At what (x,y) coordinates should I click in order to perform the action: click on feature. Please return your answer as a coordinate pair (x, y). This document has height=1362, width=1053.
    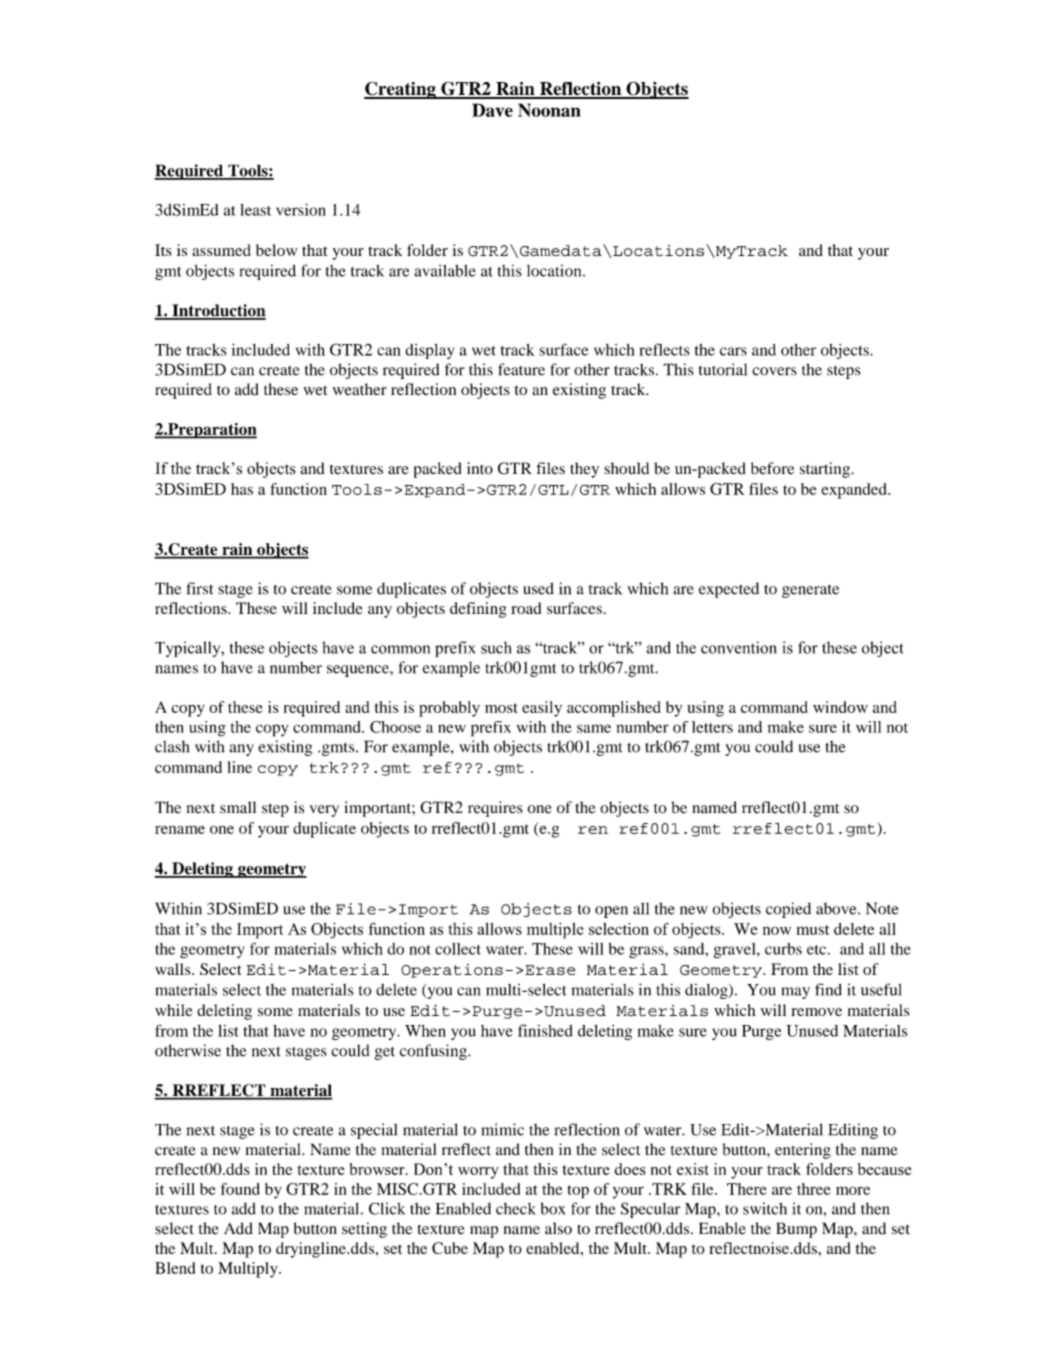
    Looking at the image, I should click on (521, 369).
